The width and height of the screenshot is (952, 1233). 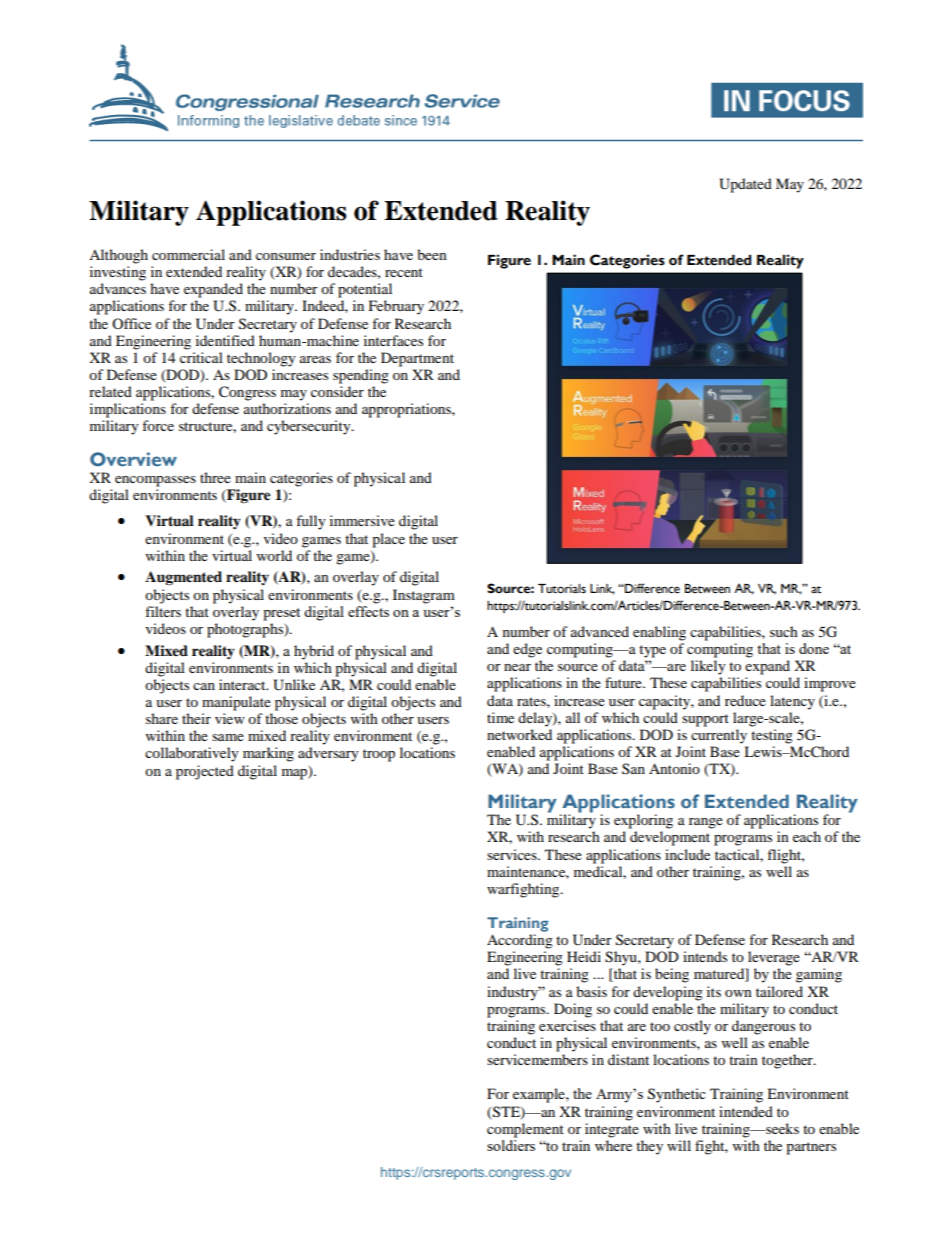 What do you see at coordinates (432, 254) in the screenshot?
I see `been` at bounding box center [432, 254].
